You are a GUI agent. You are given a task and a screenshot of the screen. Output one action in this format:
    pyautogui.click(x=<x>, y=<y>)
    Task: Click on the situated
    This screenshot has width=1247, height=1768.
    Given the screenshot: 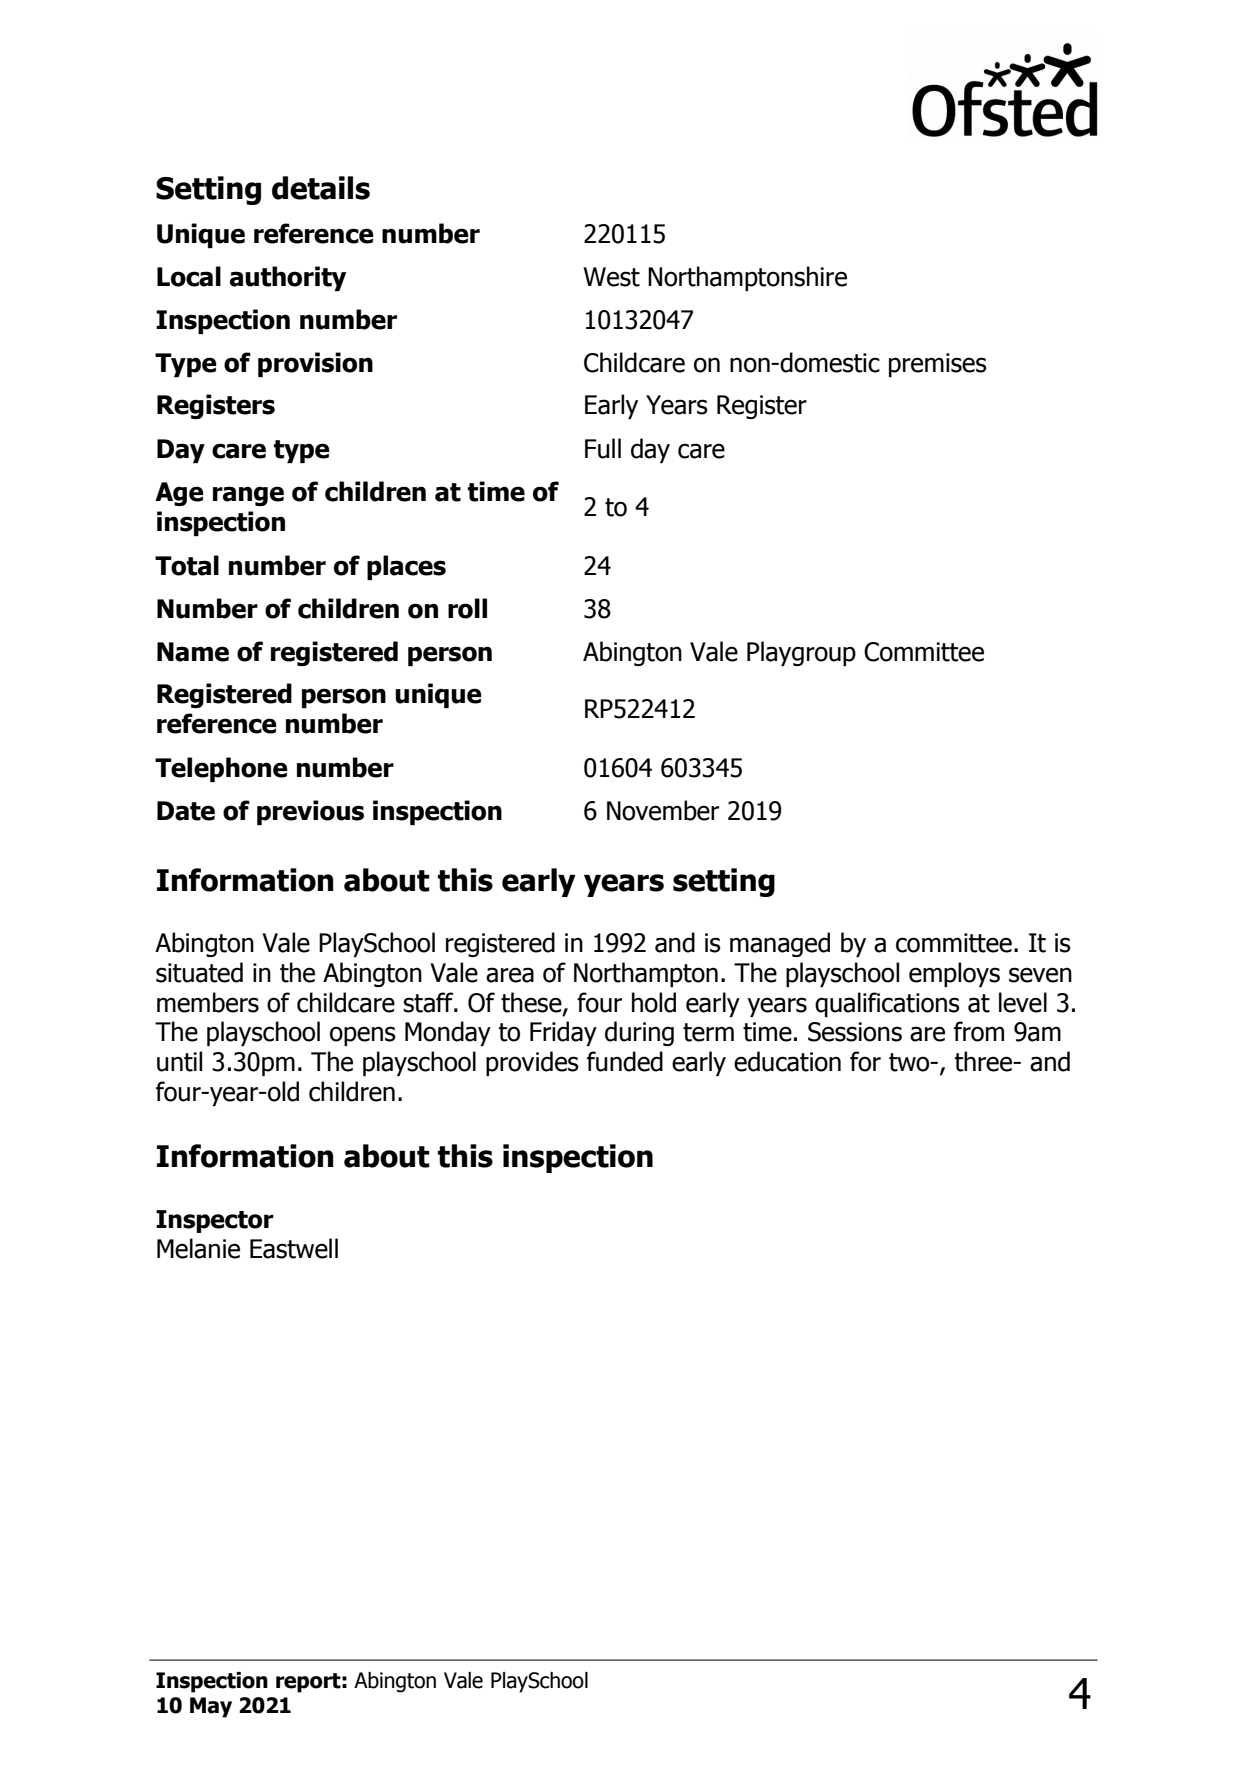 What is the action you would take?
    pyautogui.click(x=199, y=972)
